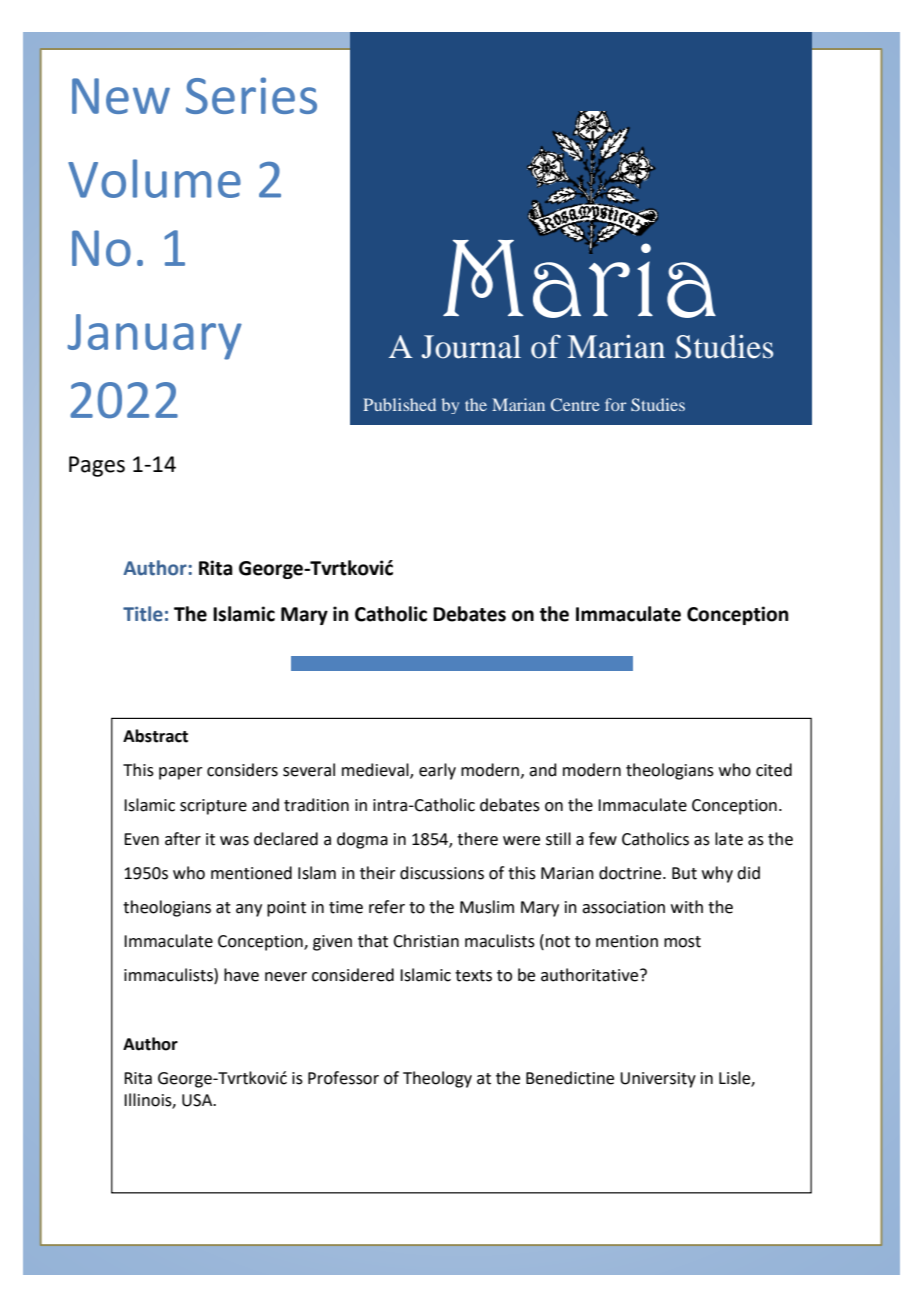 This page has height=1308, width=924. I want to click on Series, so click(251, 95).
